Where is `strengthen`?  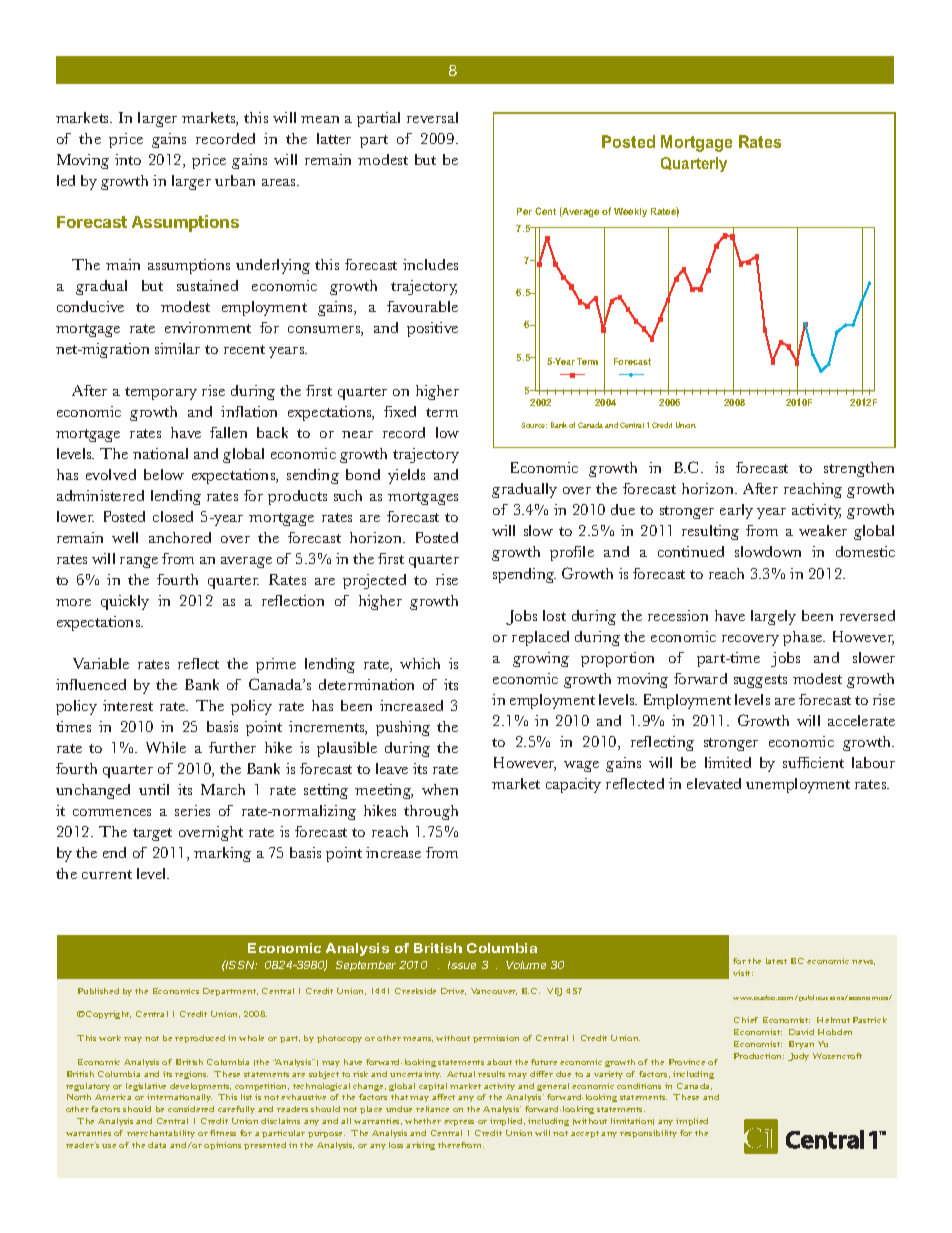
strengthen is located at coordinates (859, 469).
